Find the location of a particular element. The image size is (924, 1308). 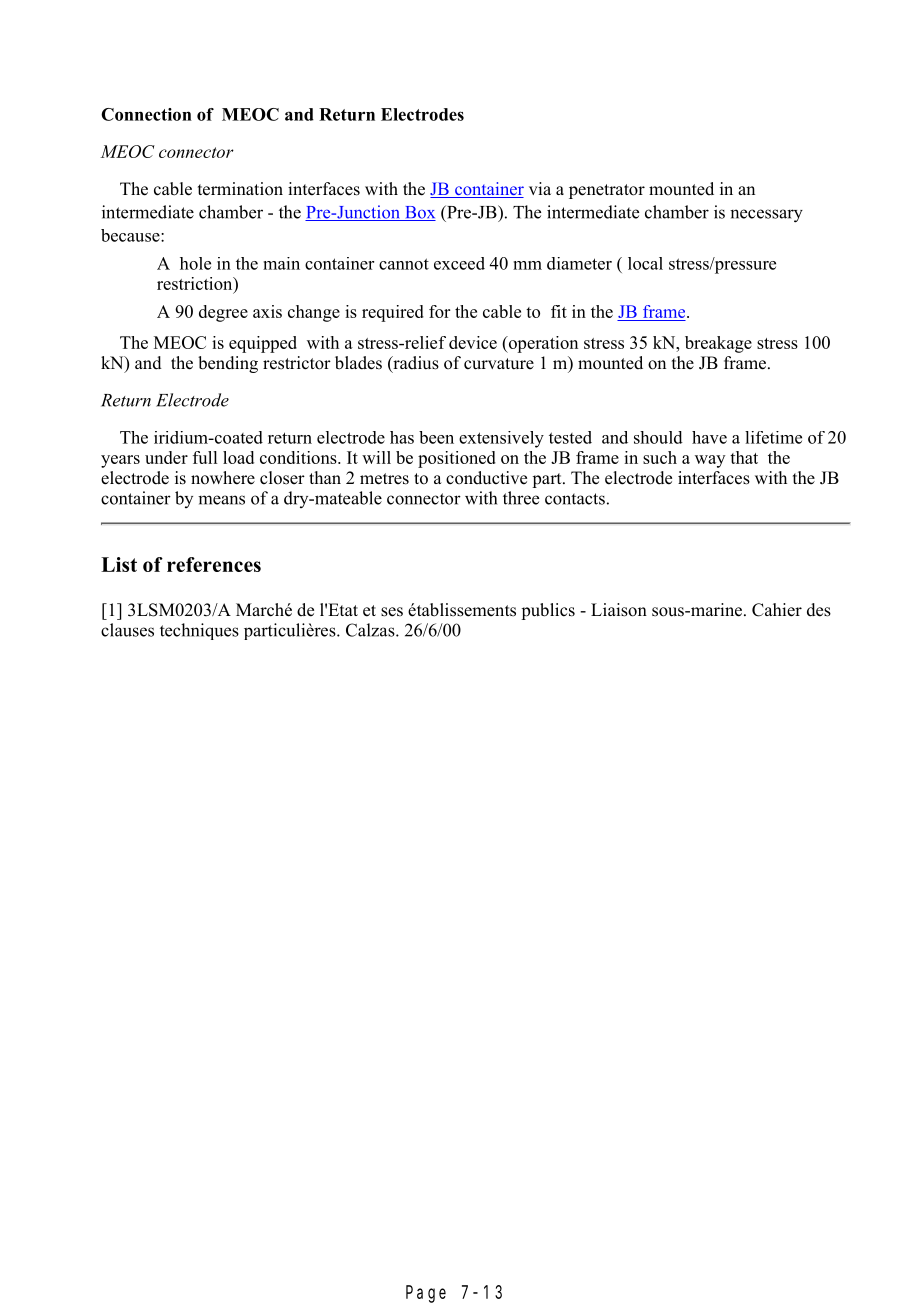

Cahier is located at coordinates (777, 610).
